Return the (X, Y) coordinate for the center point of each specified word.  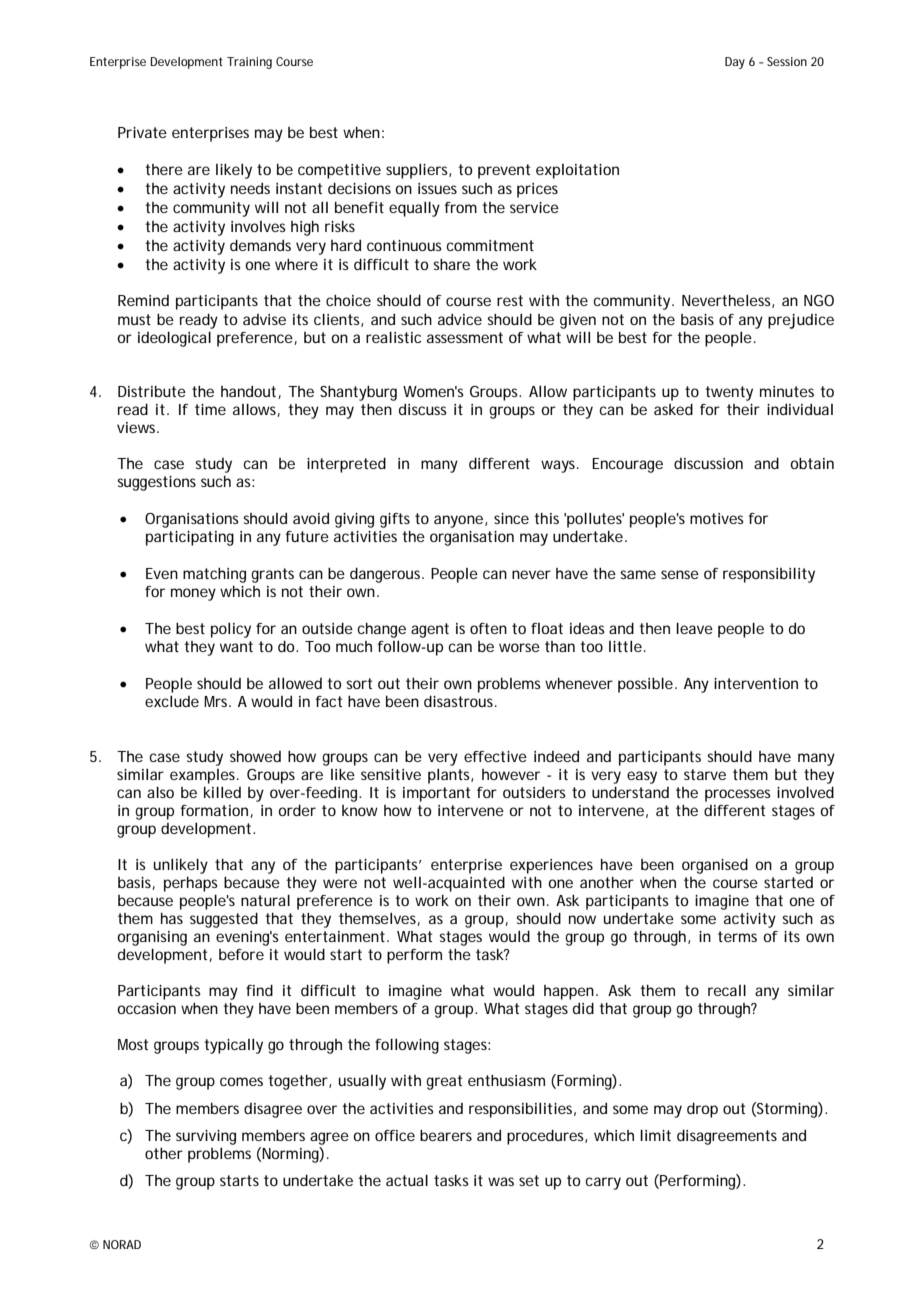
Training (249, 63)
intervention (756, 683)
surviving (206, 1137)
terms (737, 936)
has (172, 918)
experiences (551, 866)
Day (735, 63)
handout (248, 391)
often (488, 628)
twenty (729, 393)
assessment (465, 337)
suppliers (418, 171)
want (236, 646)
